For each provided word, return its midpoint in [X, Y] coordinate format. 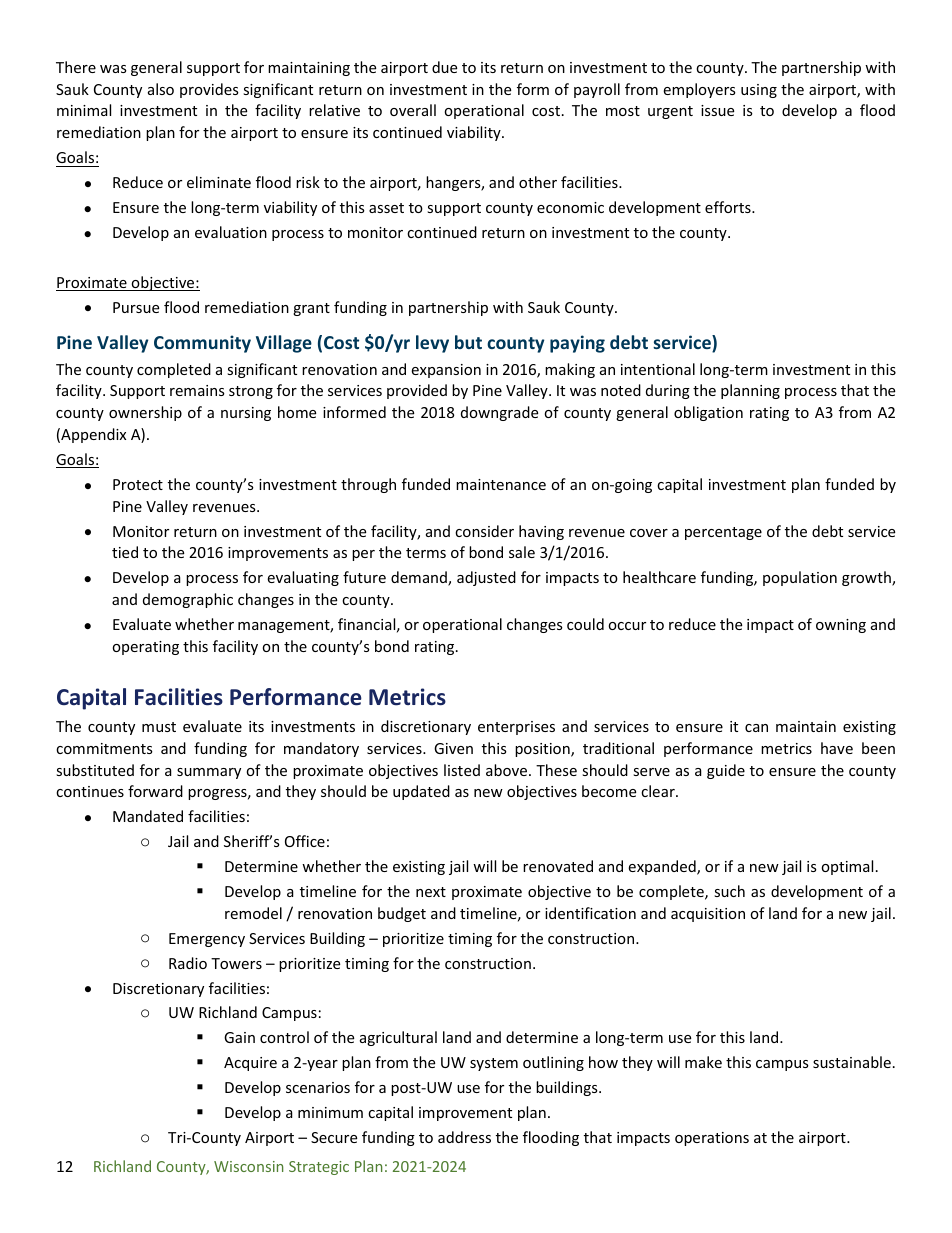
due [444, 67]
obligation [708, 413]
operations [712, 1139]
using [759, 91]
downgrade [499, 413]
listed [462, 770]
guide [726, 771]
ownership [145, 413]
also [161, 89]
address [464, 1137]
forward [155, 791]
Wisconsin [248, 1166]
